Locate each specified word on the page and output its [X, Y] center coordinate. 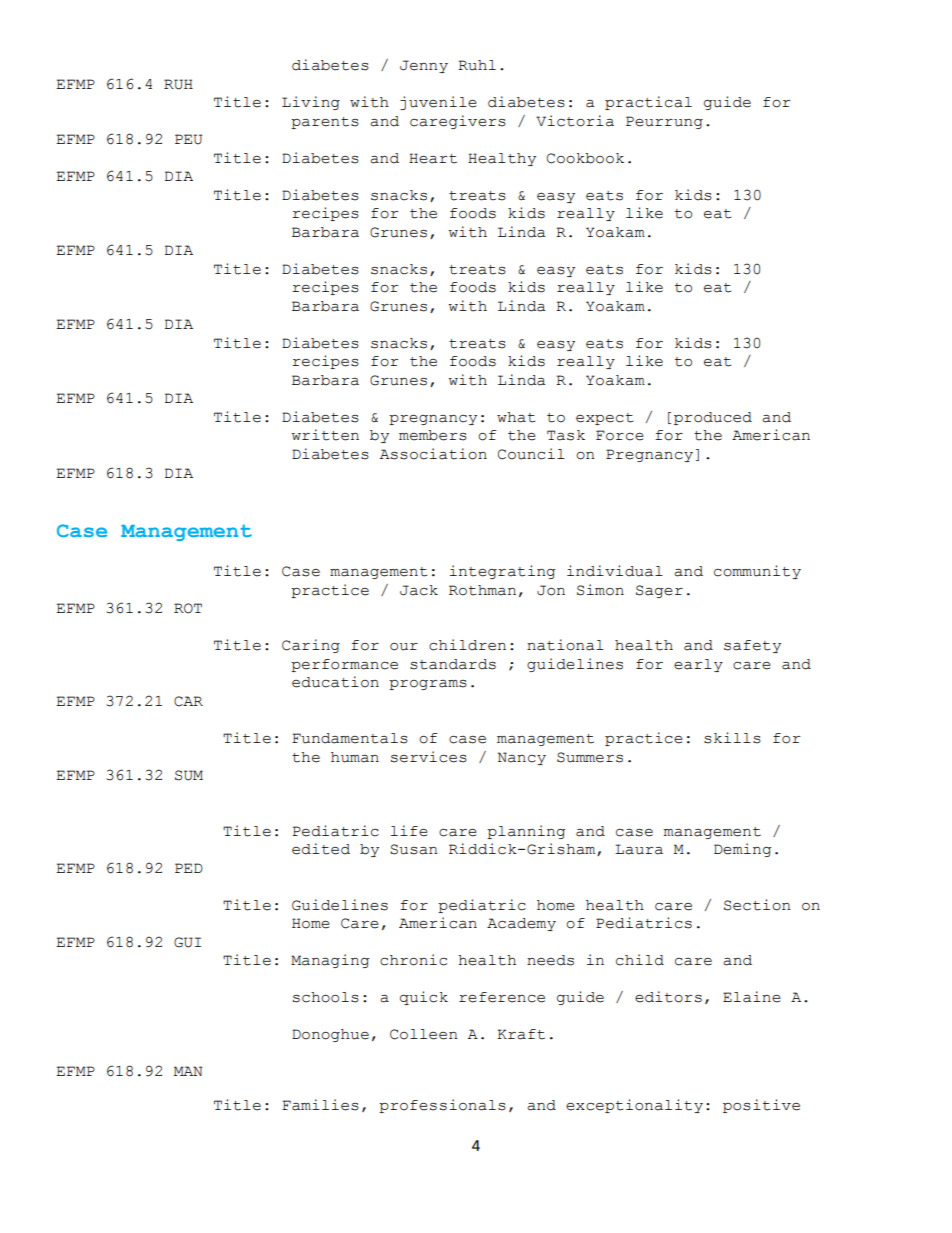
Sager [659, 591]
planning [526, 832]
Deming [742, 850]
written [325, 435]
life [409, 831]
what [516, 417]
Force [620, 435]
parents [325, 123]
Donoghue [330, 1035]
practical [648, 103]
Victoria [575, 121]
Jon [551, 590]
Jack [419, 590]
